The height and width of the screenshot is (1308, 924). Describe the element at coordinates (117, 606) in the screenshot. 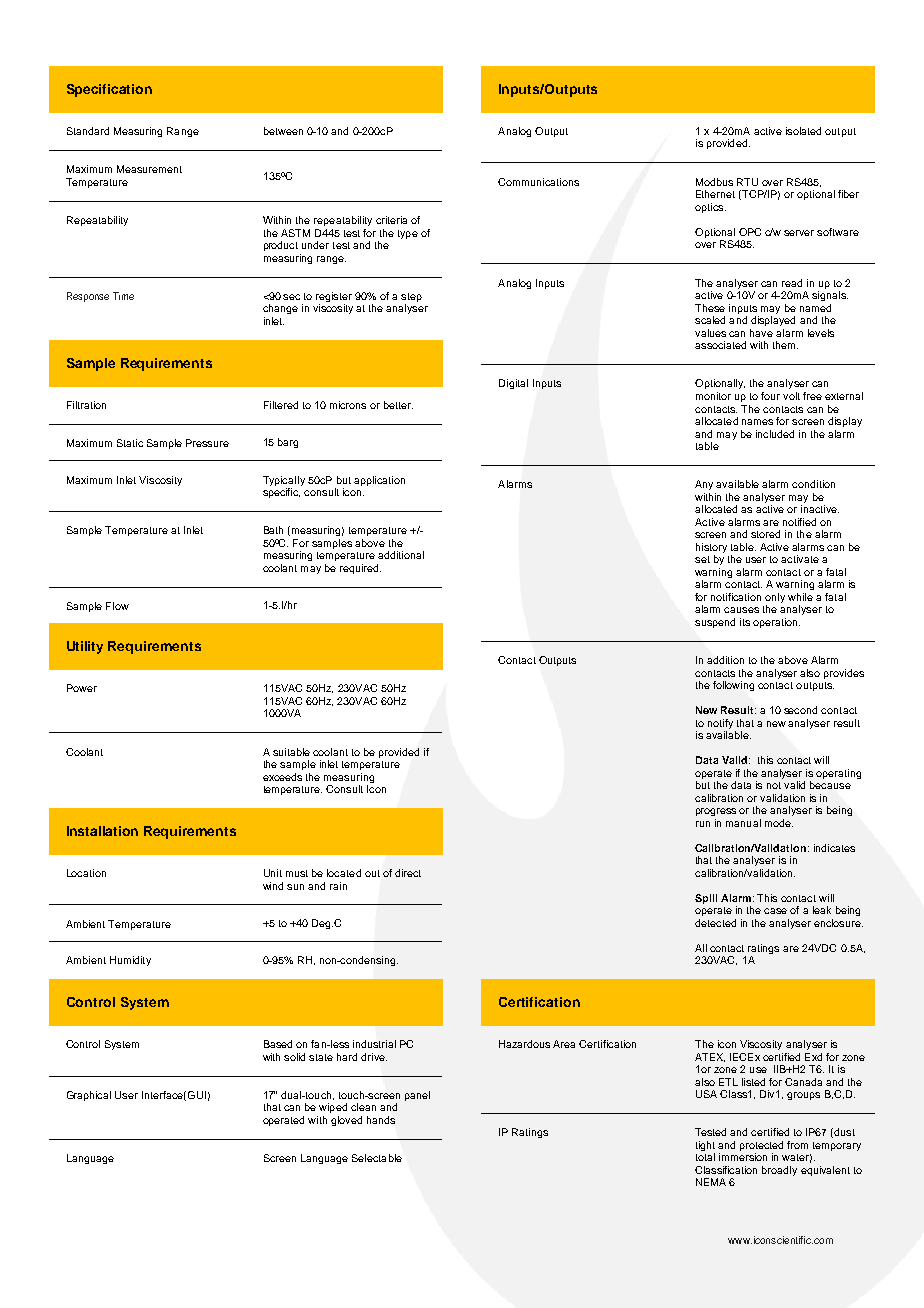

I see `Flow` at that location.
